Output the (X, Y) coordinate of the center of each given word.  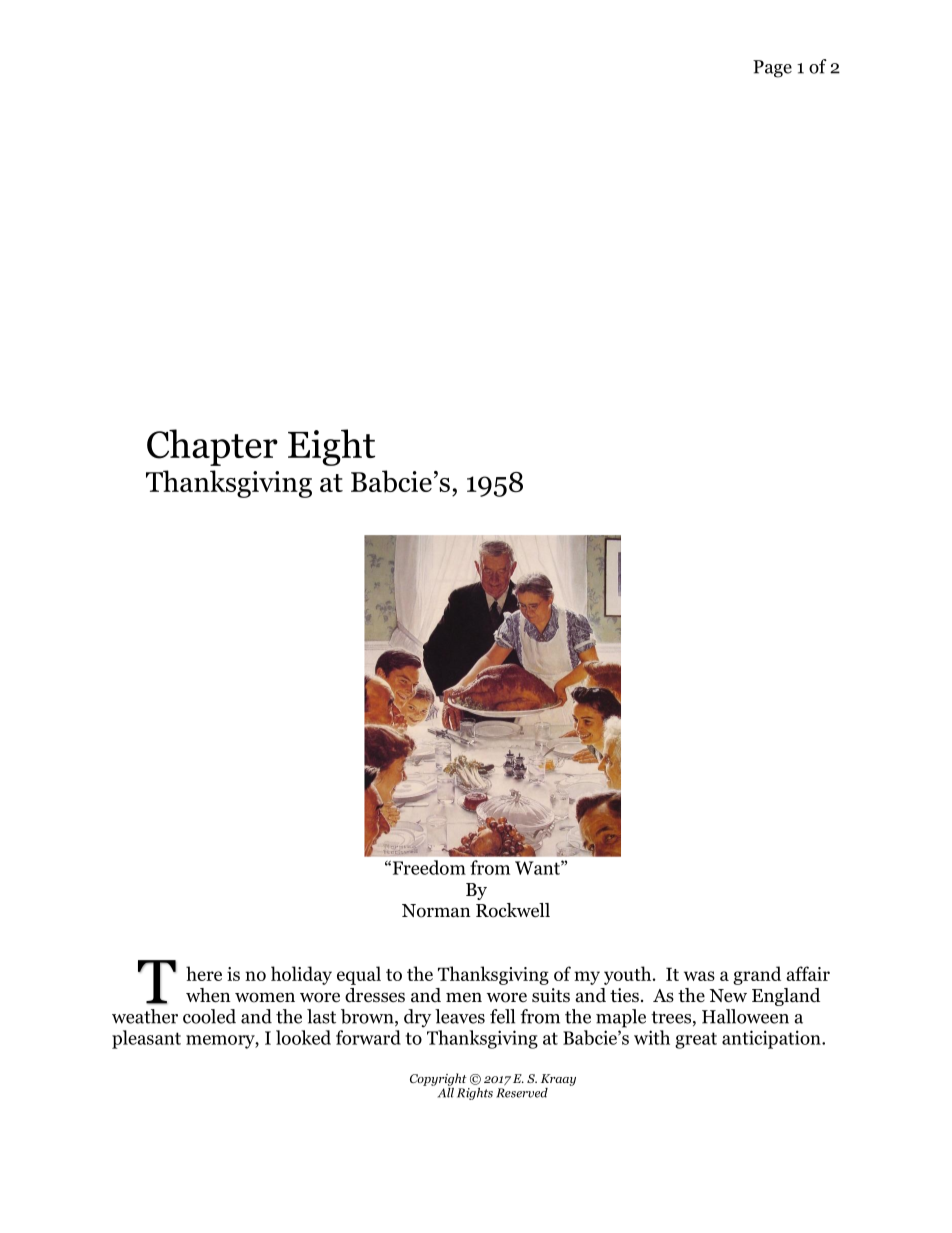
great (696, 1040)
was (699, 976)
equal (359, 975)
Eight (331, 447)
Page (772, 69)
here (204, 973)
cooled (209, 1016)
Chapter (212, 447)
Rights (475, 1094)
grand (757, 975)
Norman (436, 911)
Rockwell (513, 910)
